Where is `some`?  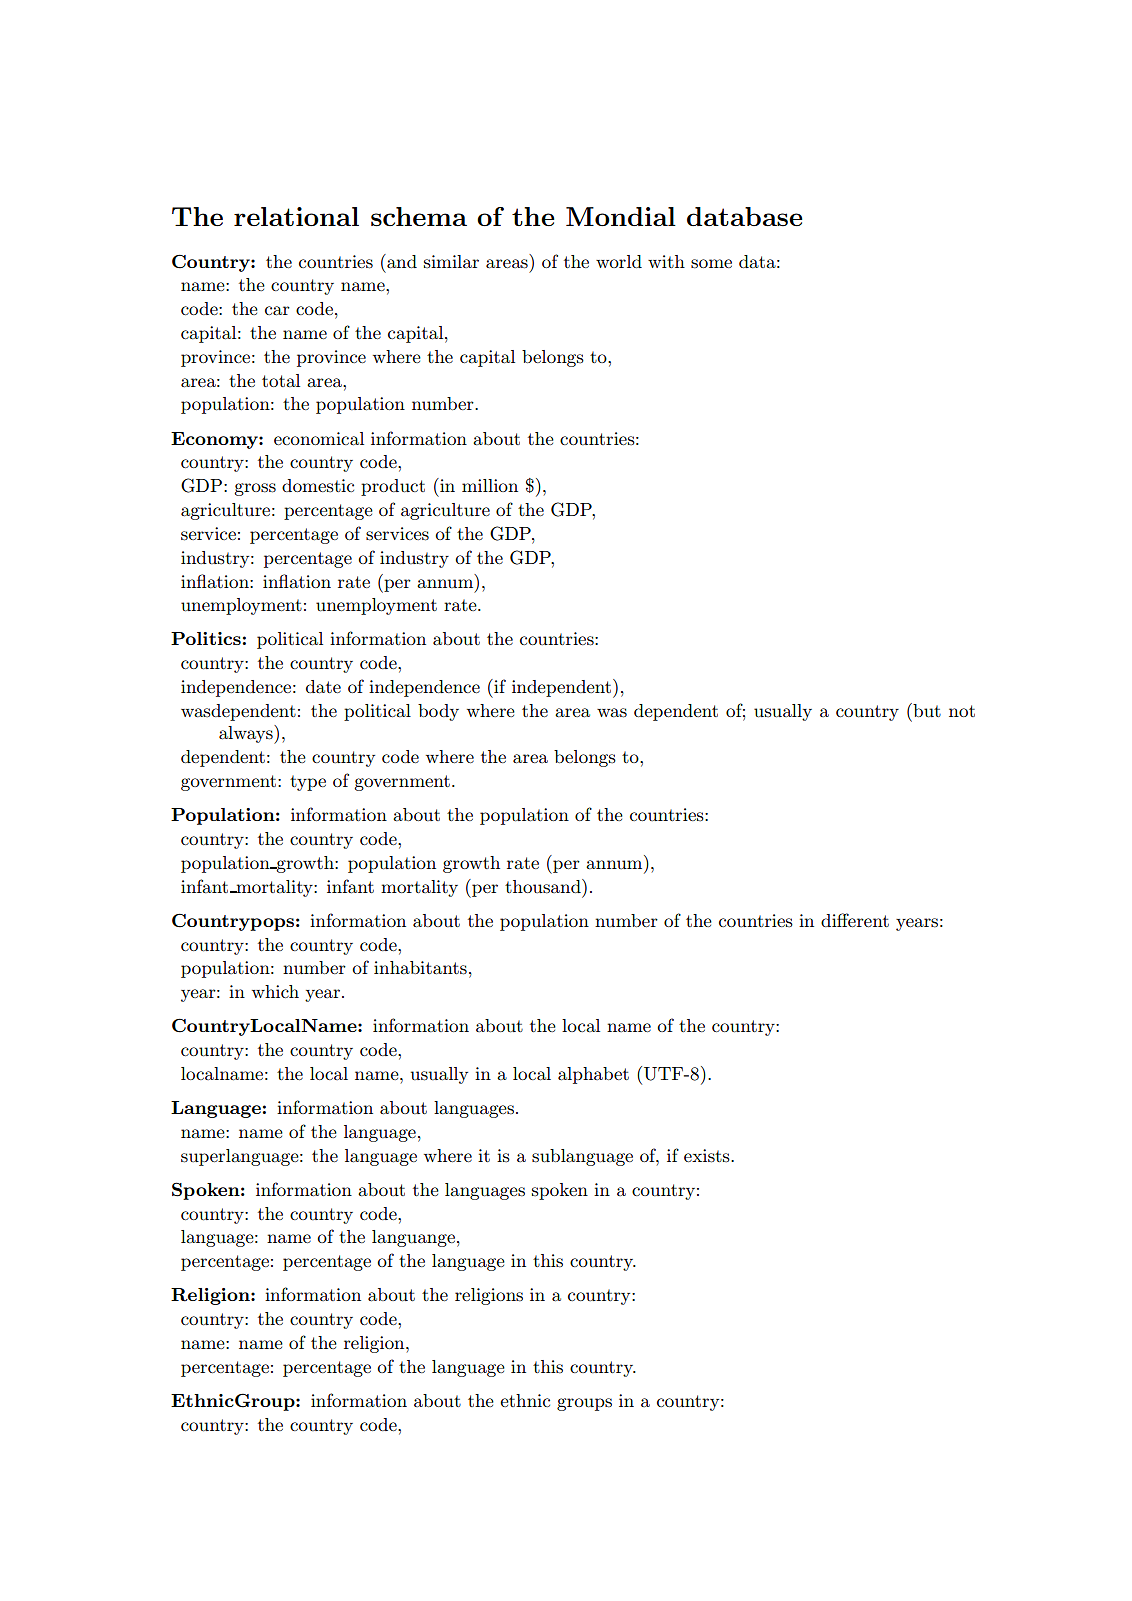 some is located at coordinates (711, 264).
